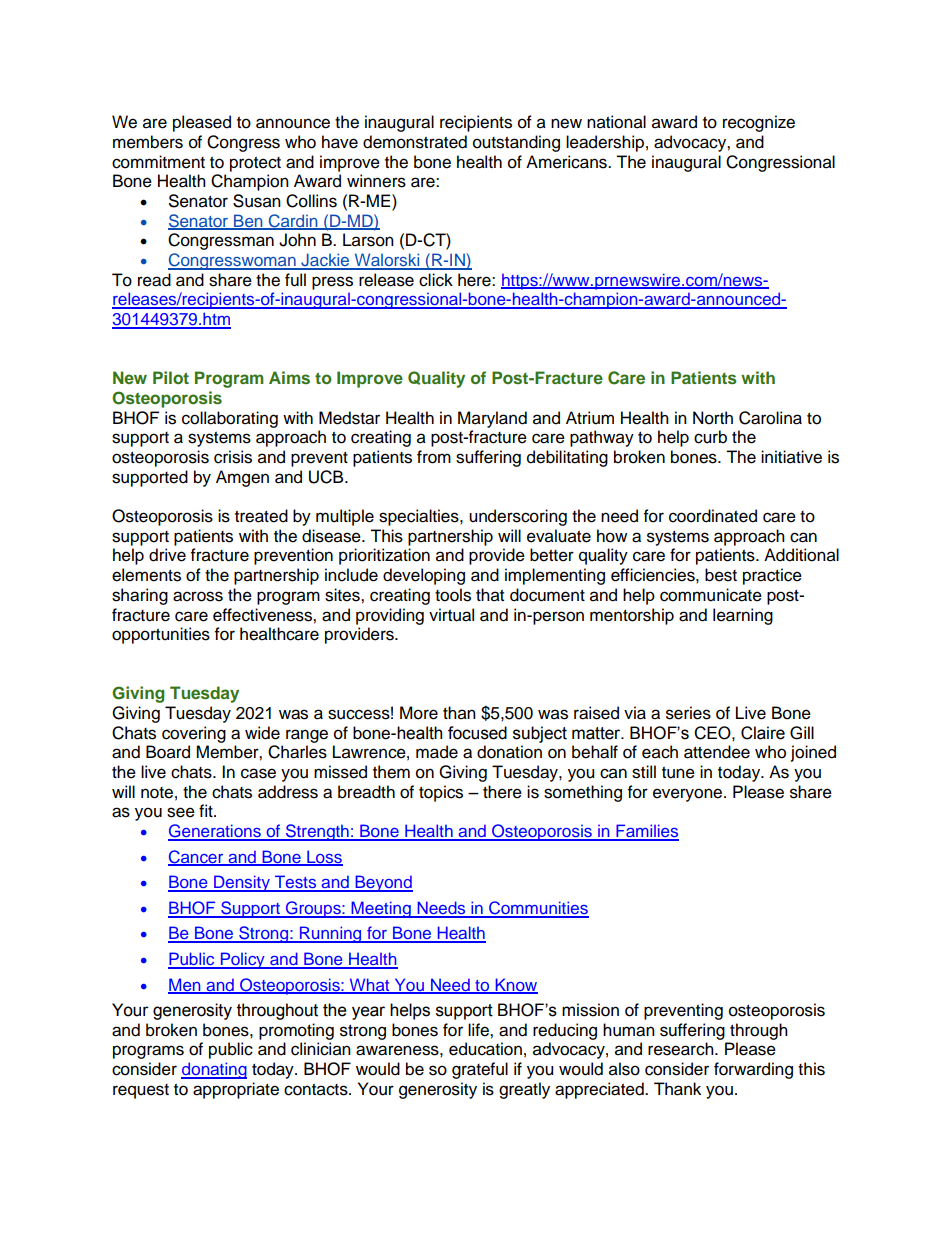 This screenshot has height=1233, width=952. I want to click on Maryland, so click(492, 419).
